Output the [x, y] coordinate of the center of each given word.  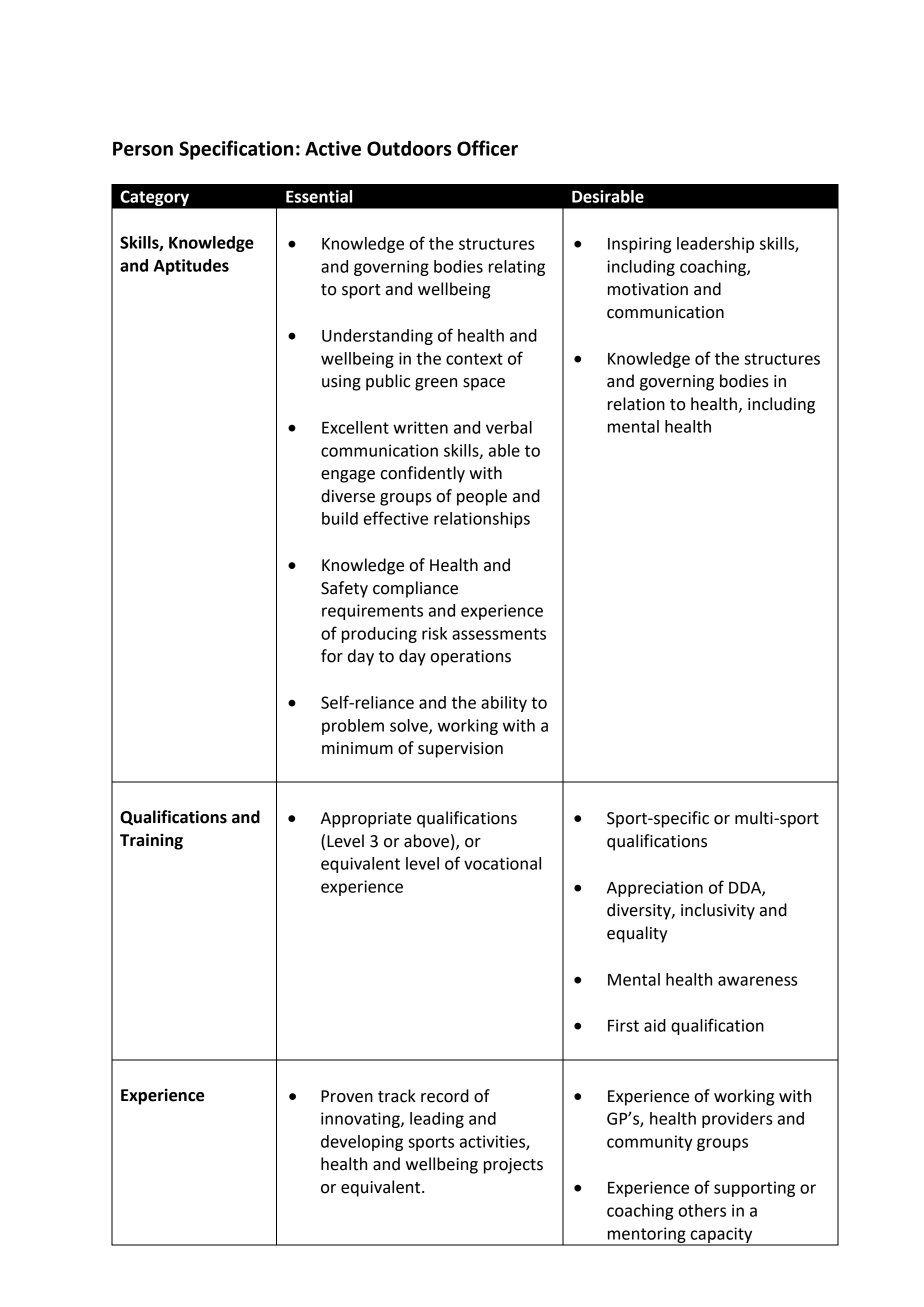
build [340, 518]
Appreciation [655, 889]
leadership [715, 245]
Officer [487, 148]
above [426, 841]
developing [362, 1143]
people [482, 497]
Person [143, 149]
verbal [509, 427]
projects [513, 1166]
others [702, 1210]
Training [151, 841]
